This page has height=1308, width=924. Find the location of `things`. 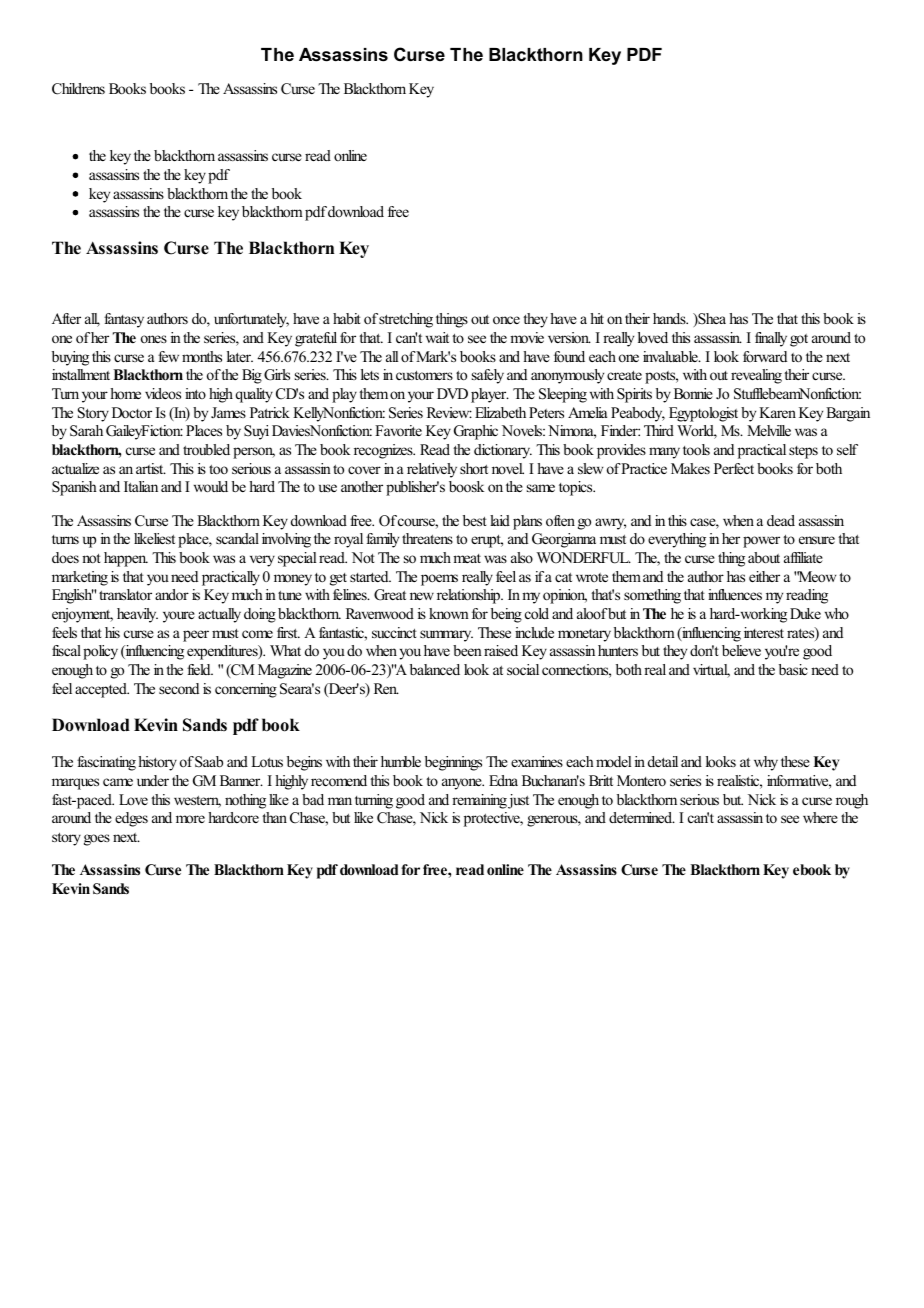

things is located at coordinates (452, 320).
